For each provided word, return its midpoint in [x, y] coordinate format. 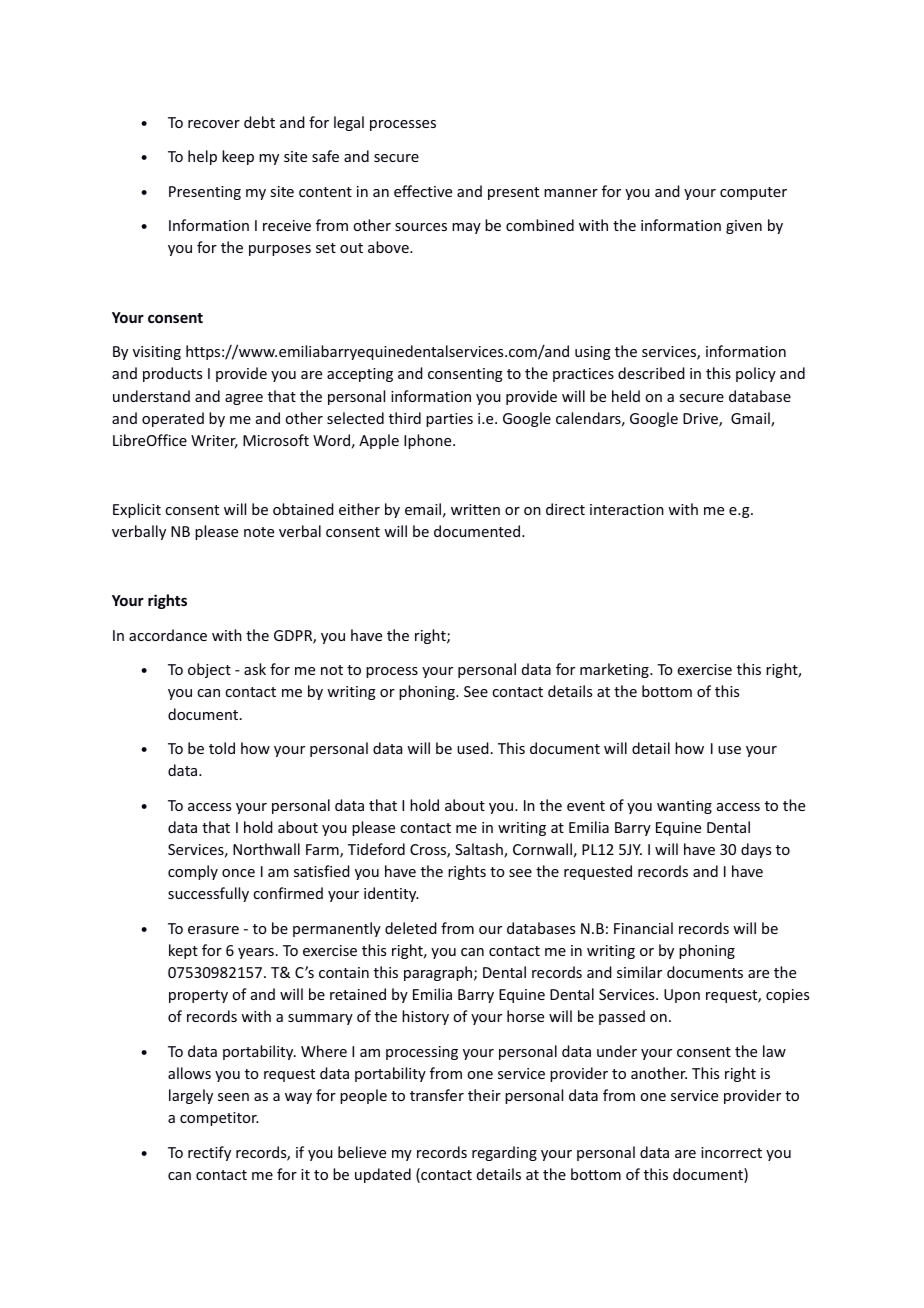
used [473, 748]
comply [193, 872]
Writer [214, 442]
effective [423, 191]
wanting [684, 807]
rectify [209, 1153]
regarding [504, 1153]
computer [753, 193]
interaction [627, 509]
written [475, 509]
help [202, 157]
